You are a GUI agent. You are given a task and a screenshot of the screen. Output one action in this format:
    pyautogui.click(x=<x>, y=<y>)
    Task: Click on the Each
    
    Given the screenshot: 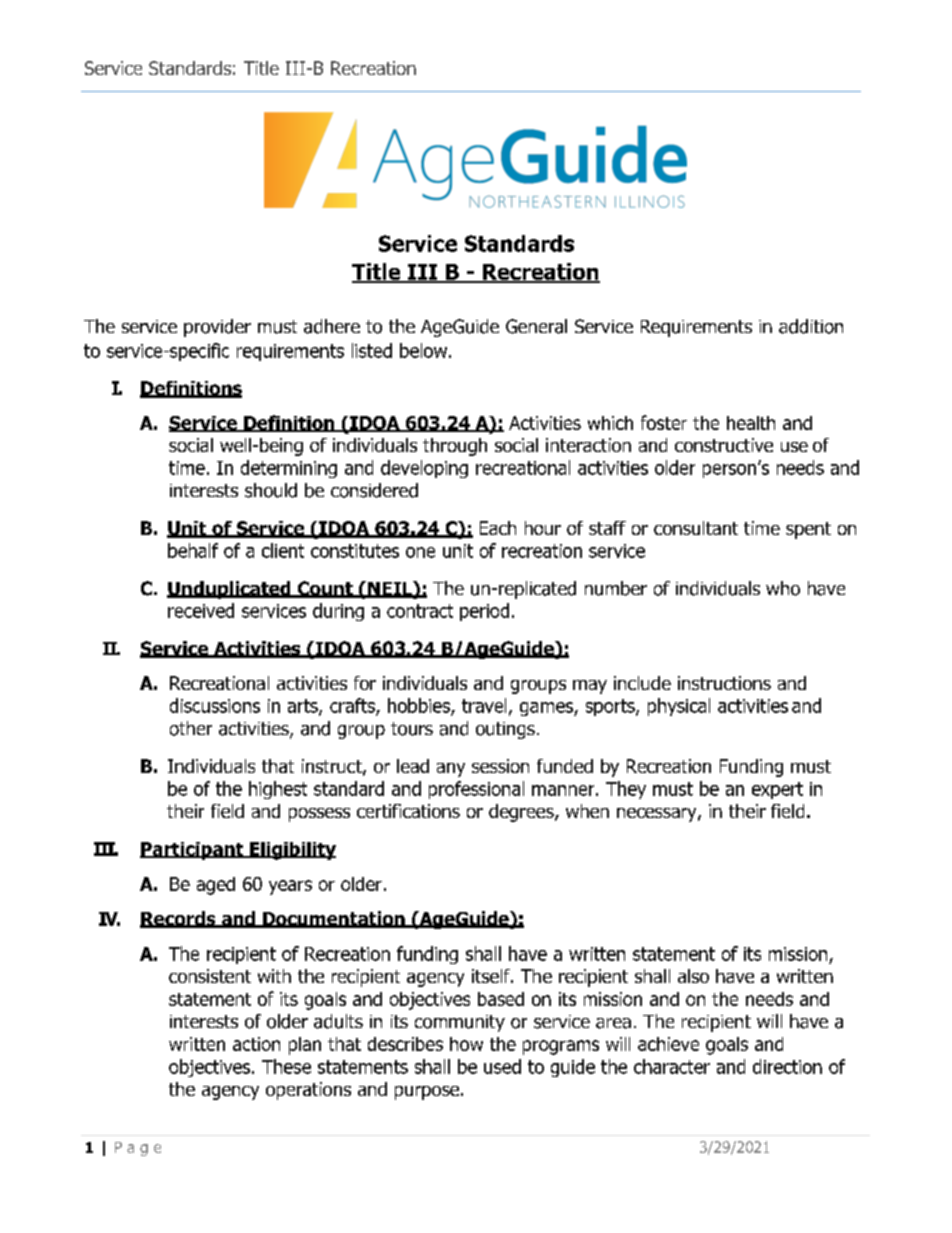 What is the action you would take?
    pyautogui.click(x=498, y=528)
